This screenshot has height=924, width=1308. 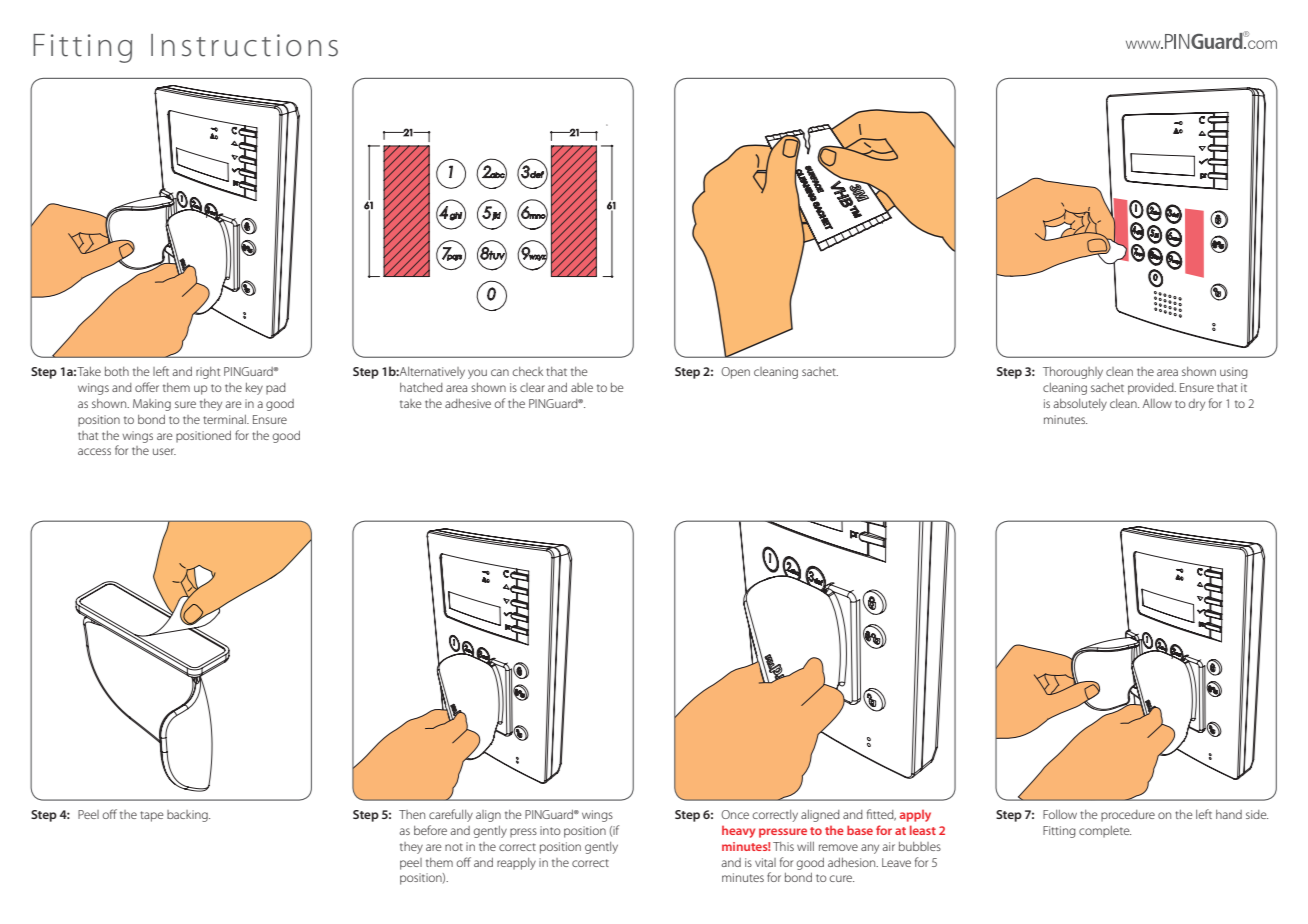 I want to click on Follow, so click(x=1060, y=814).
